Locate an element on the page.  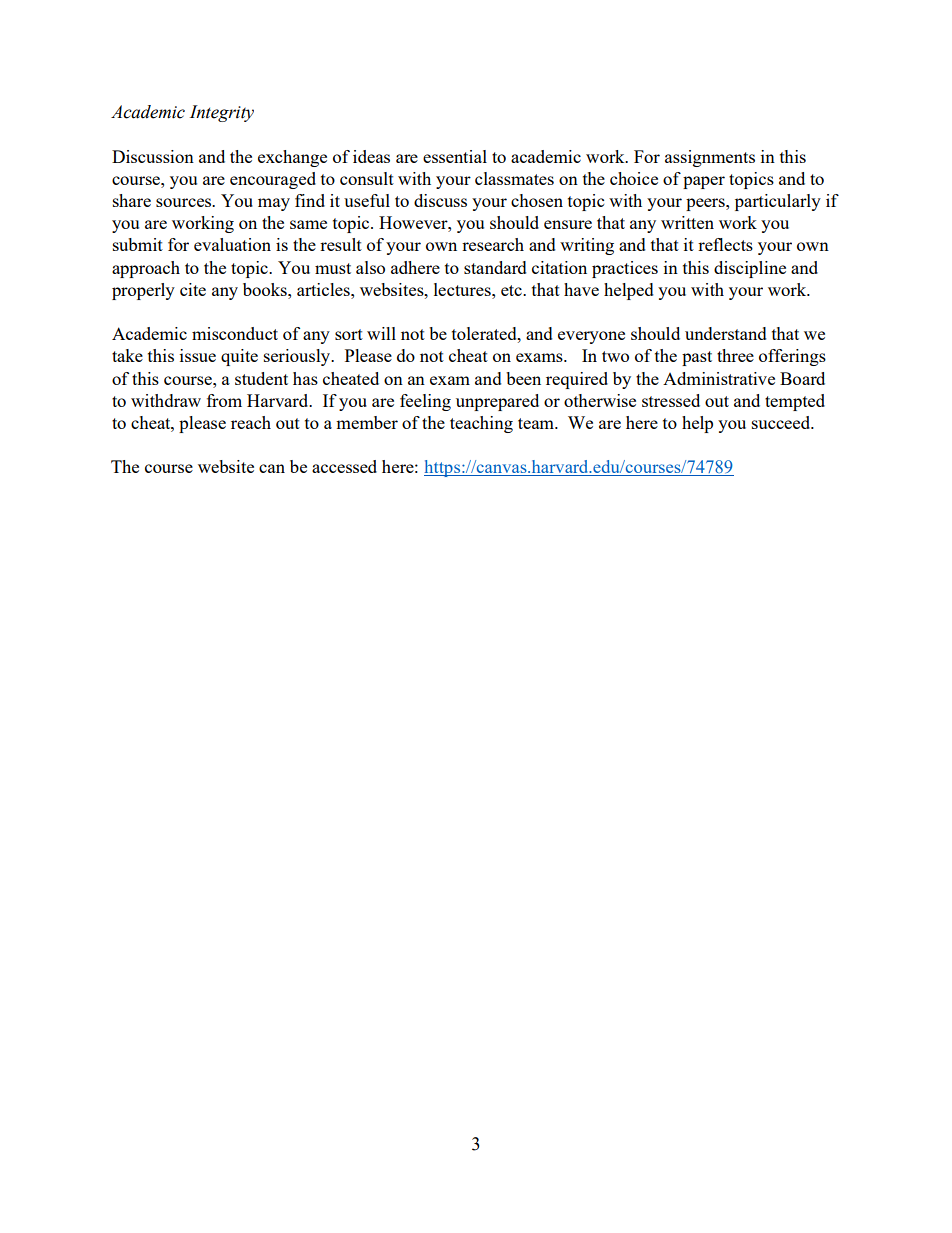
essential is located at coordinates (455, 156).
